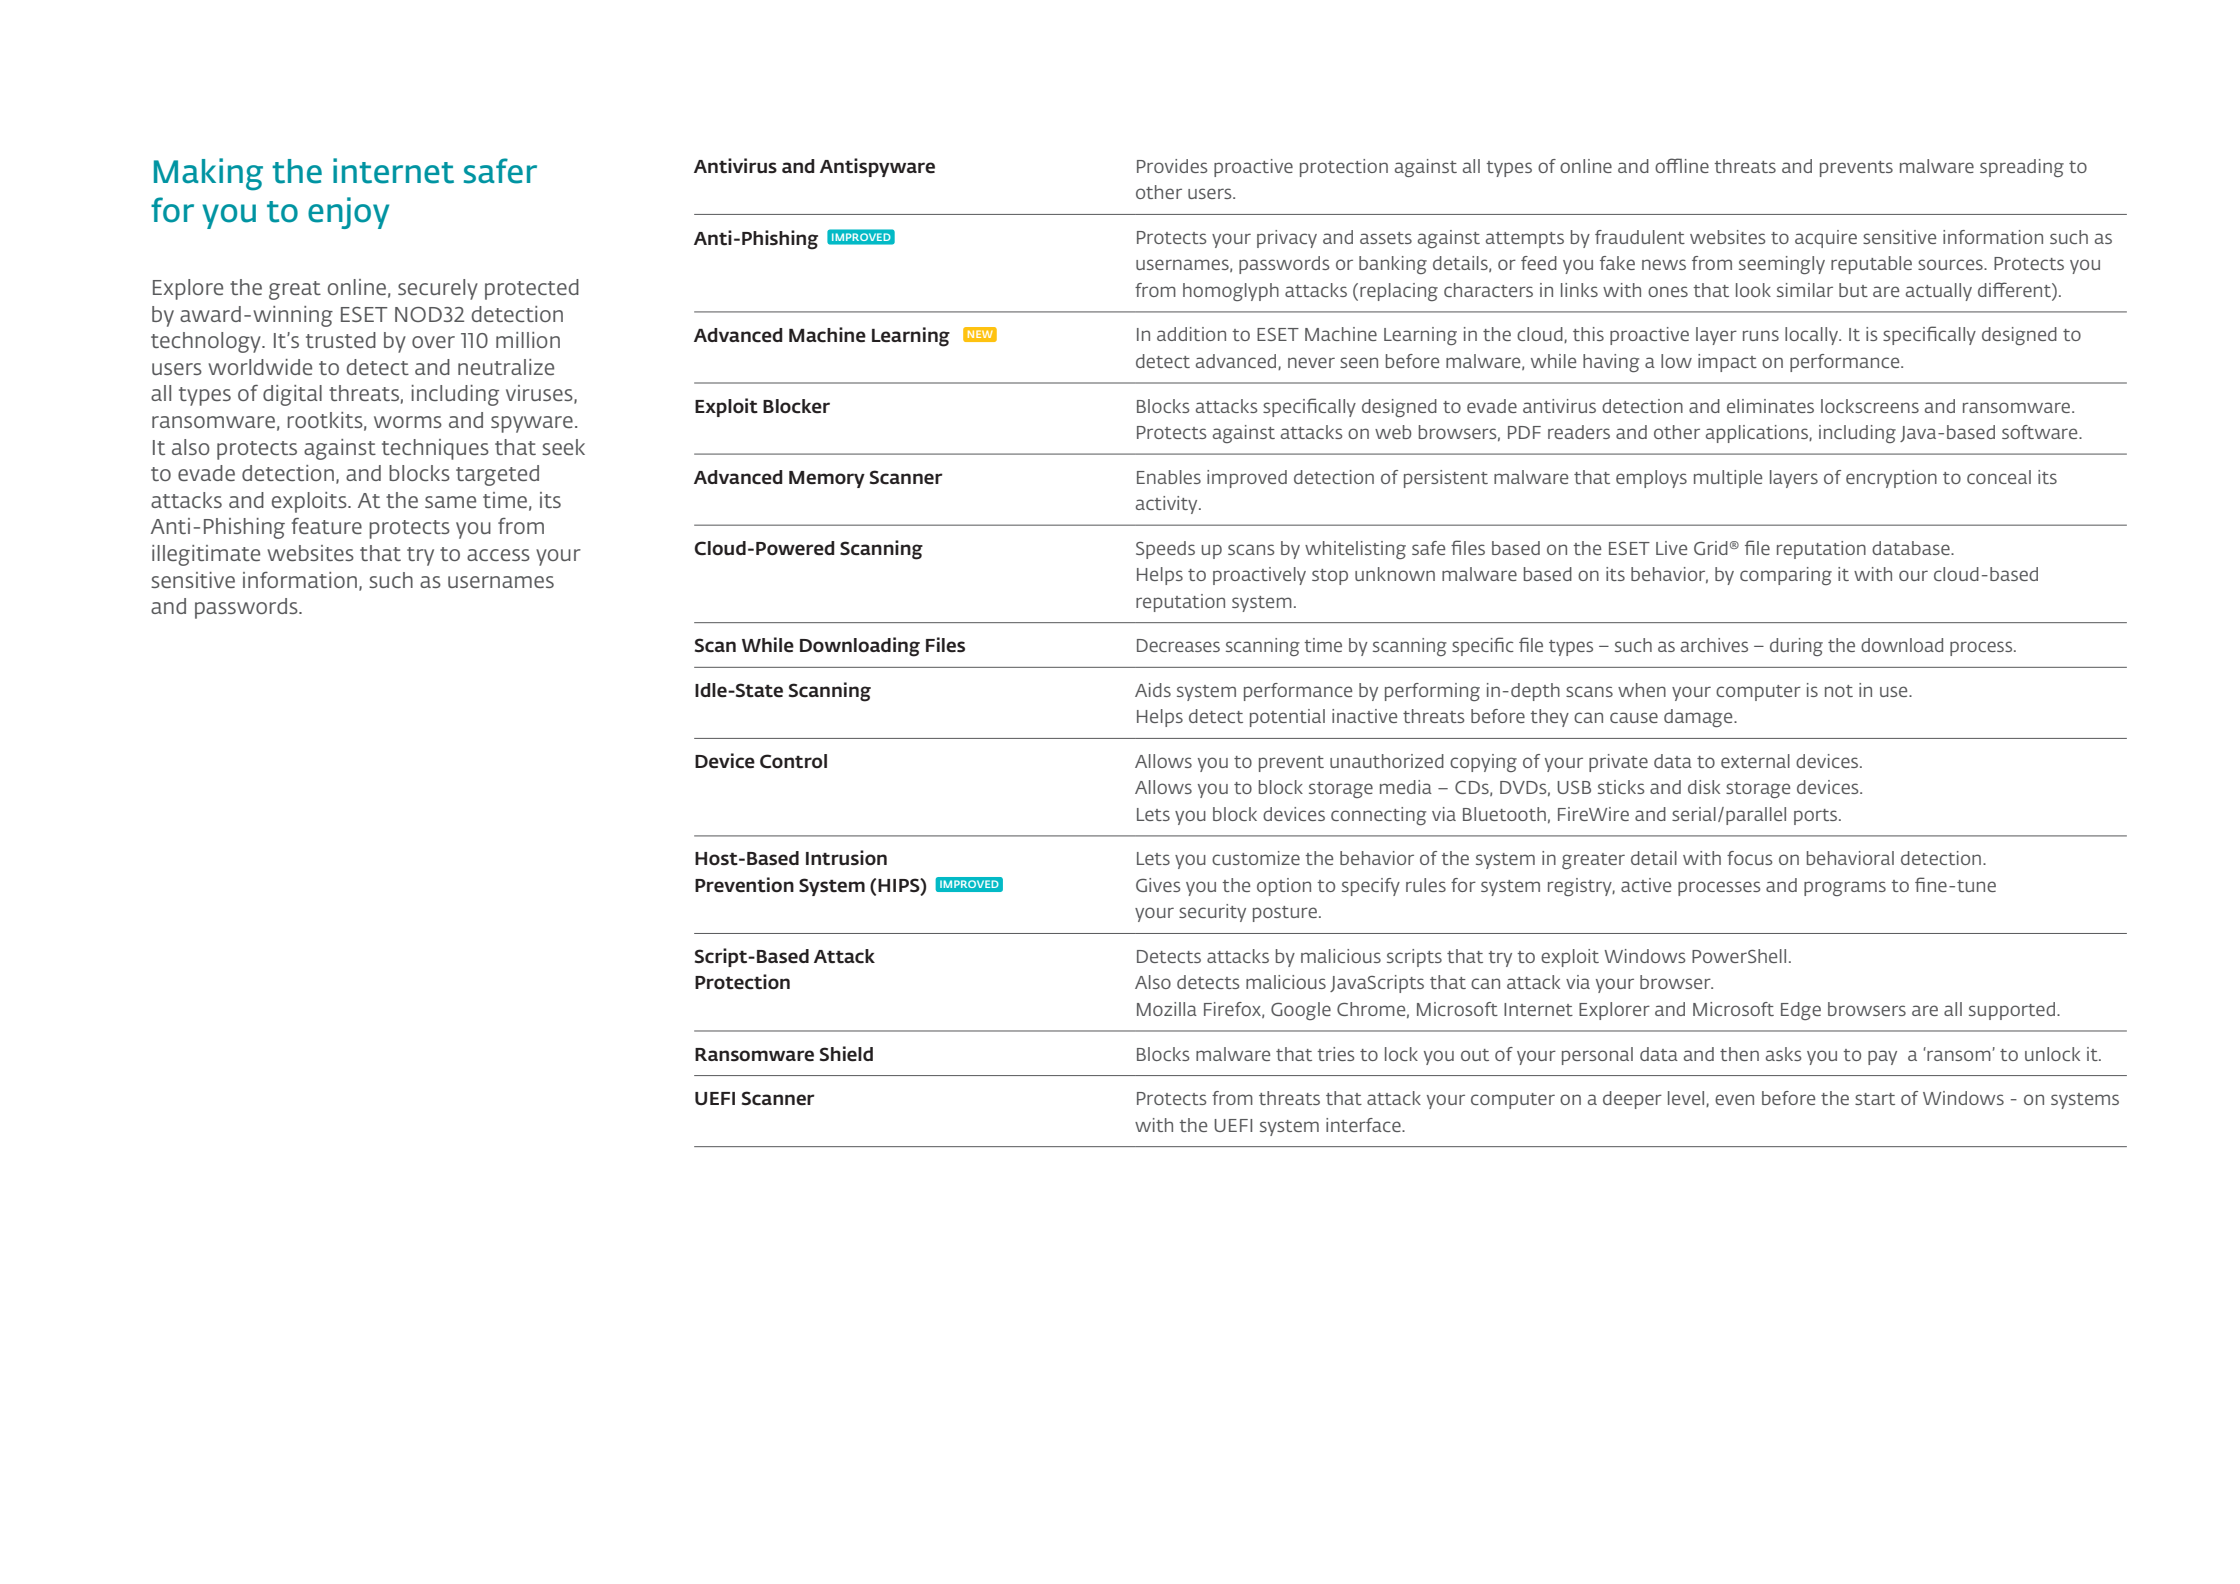 This screenshot has width=2240, height=1584. What do you see at coordinates (1172, 166) in the screenshot?
I see `Provides` at bounding box center [1172, 166].
